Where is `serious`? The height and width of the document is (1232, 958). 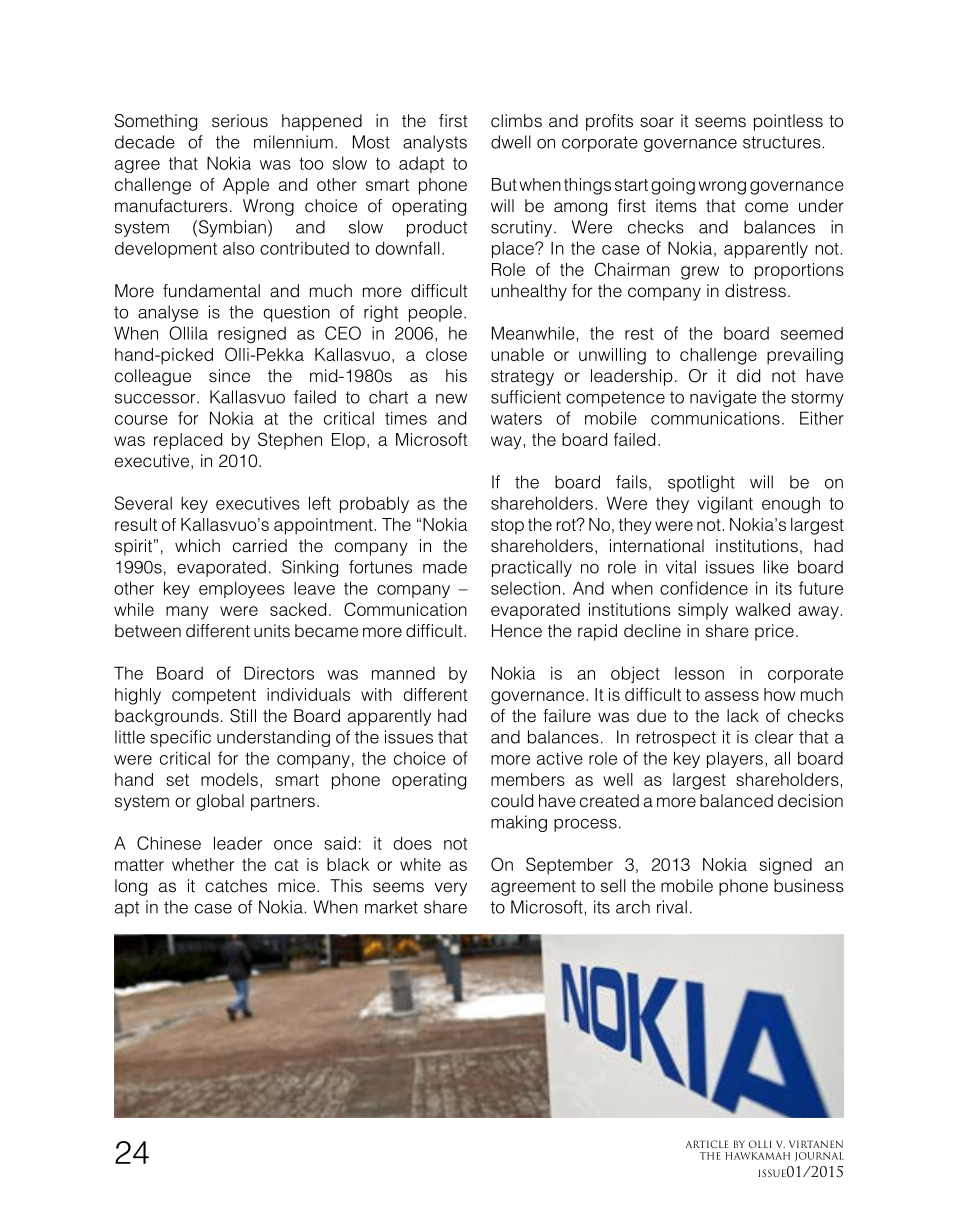
serious is located at coordinates (240, 121).
